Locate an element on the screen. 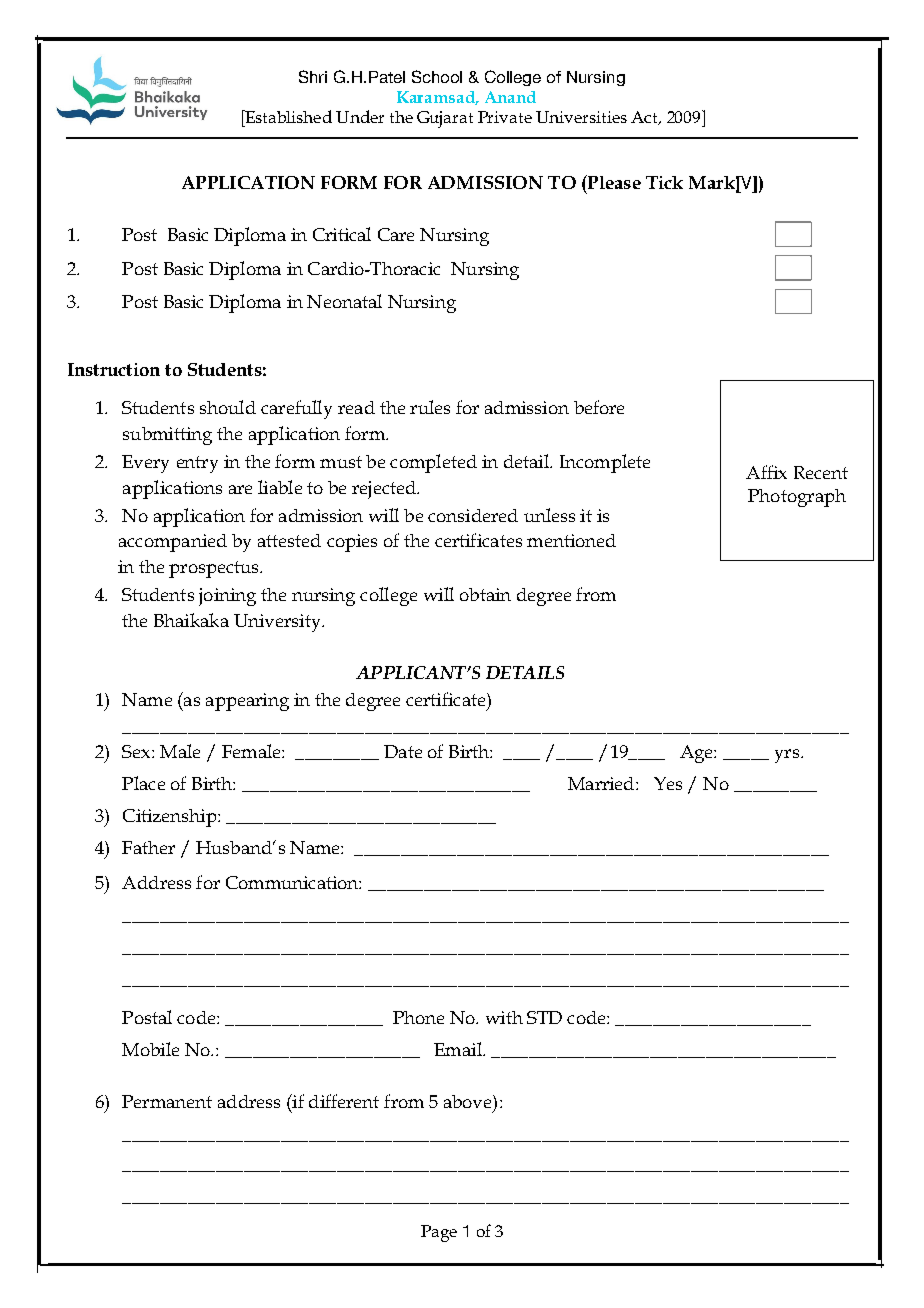 This screenshot has width=924, height=1308. Permanent is located at coordinates (167, 1101).
